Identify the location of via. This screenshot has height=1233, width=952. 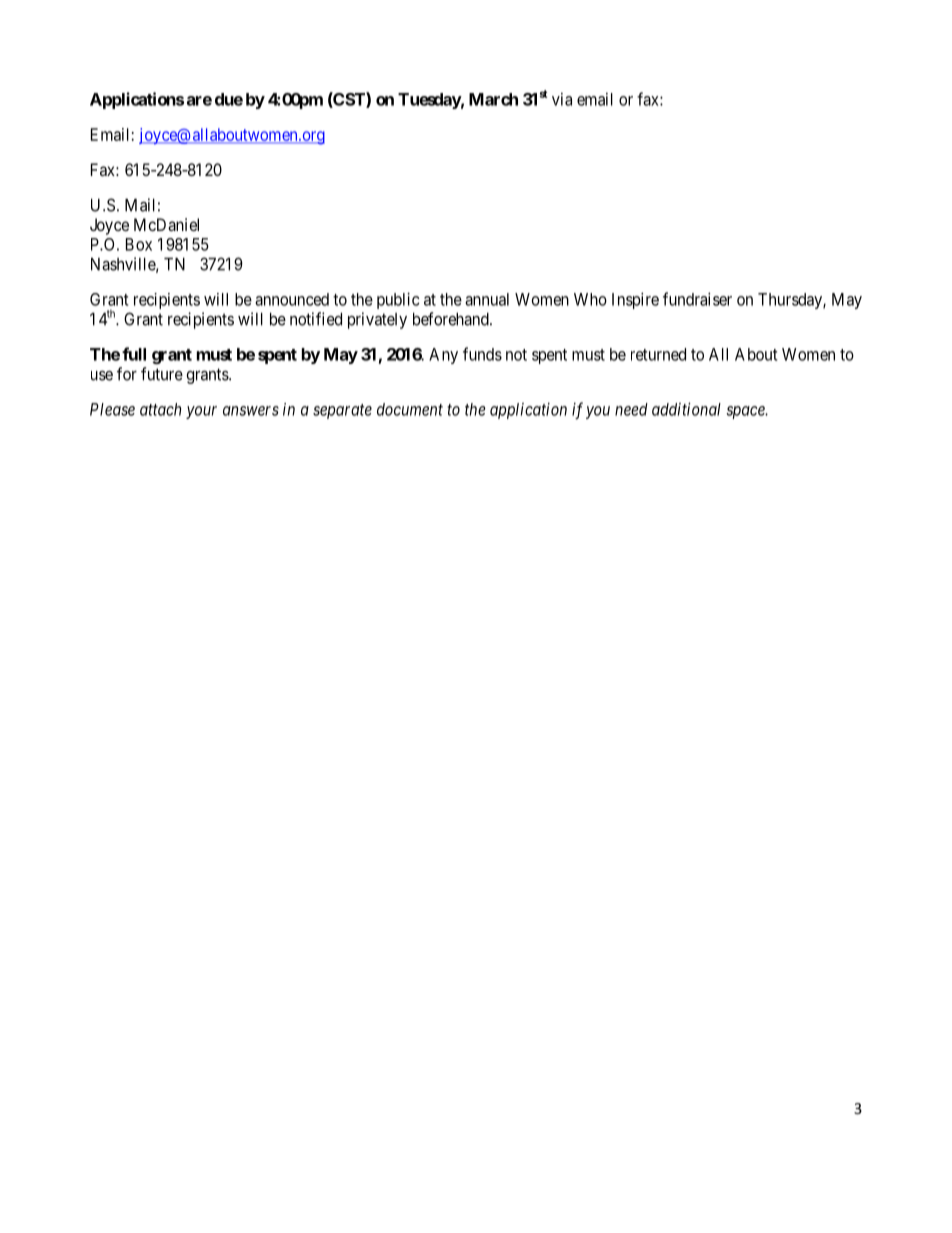
(562, 99).
